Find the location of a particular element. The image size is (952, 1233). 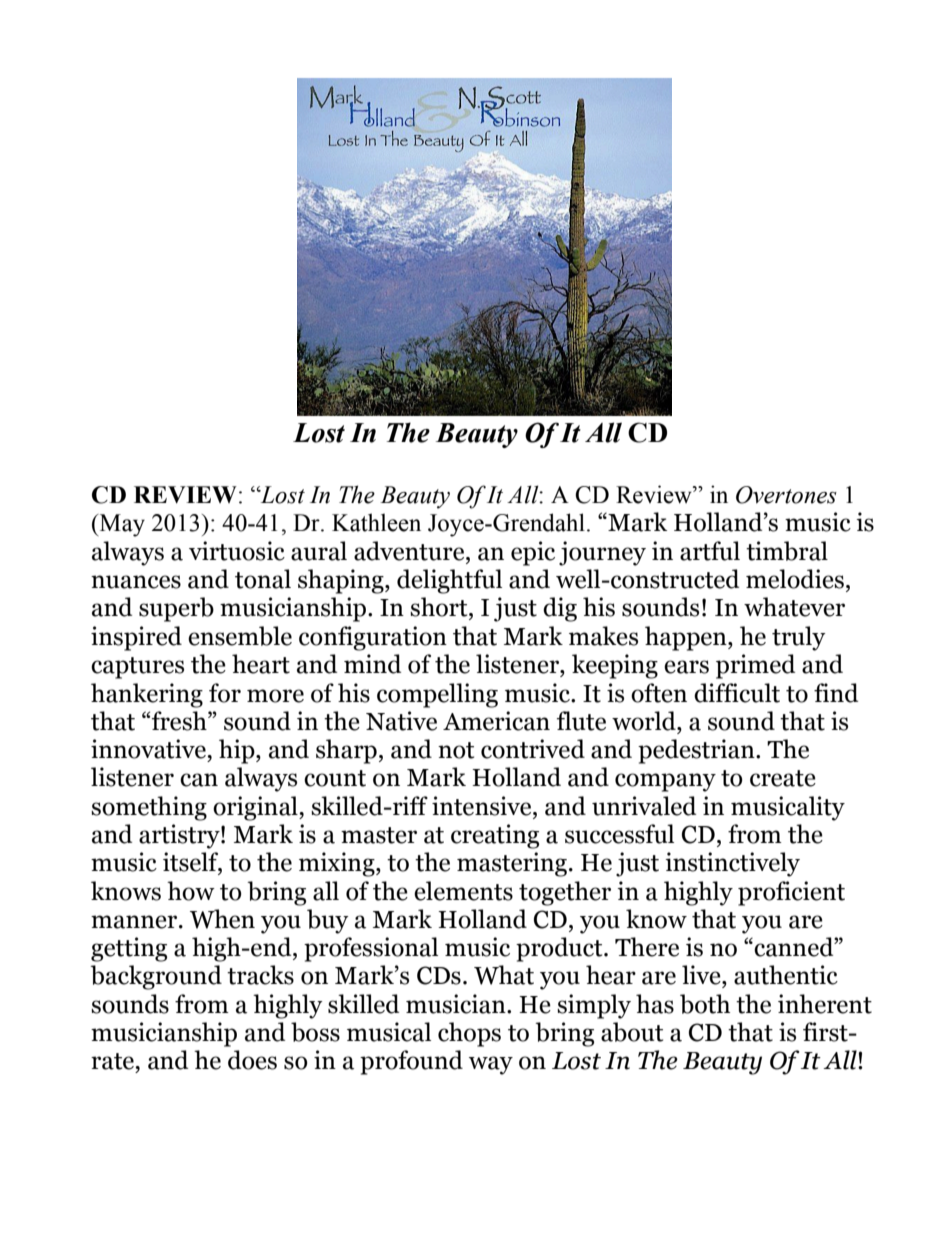

ensemble is located at coordinates (240, 636).
